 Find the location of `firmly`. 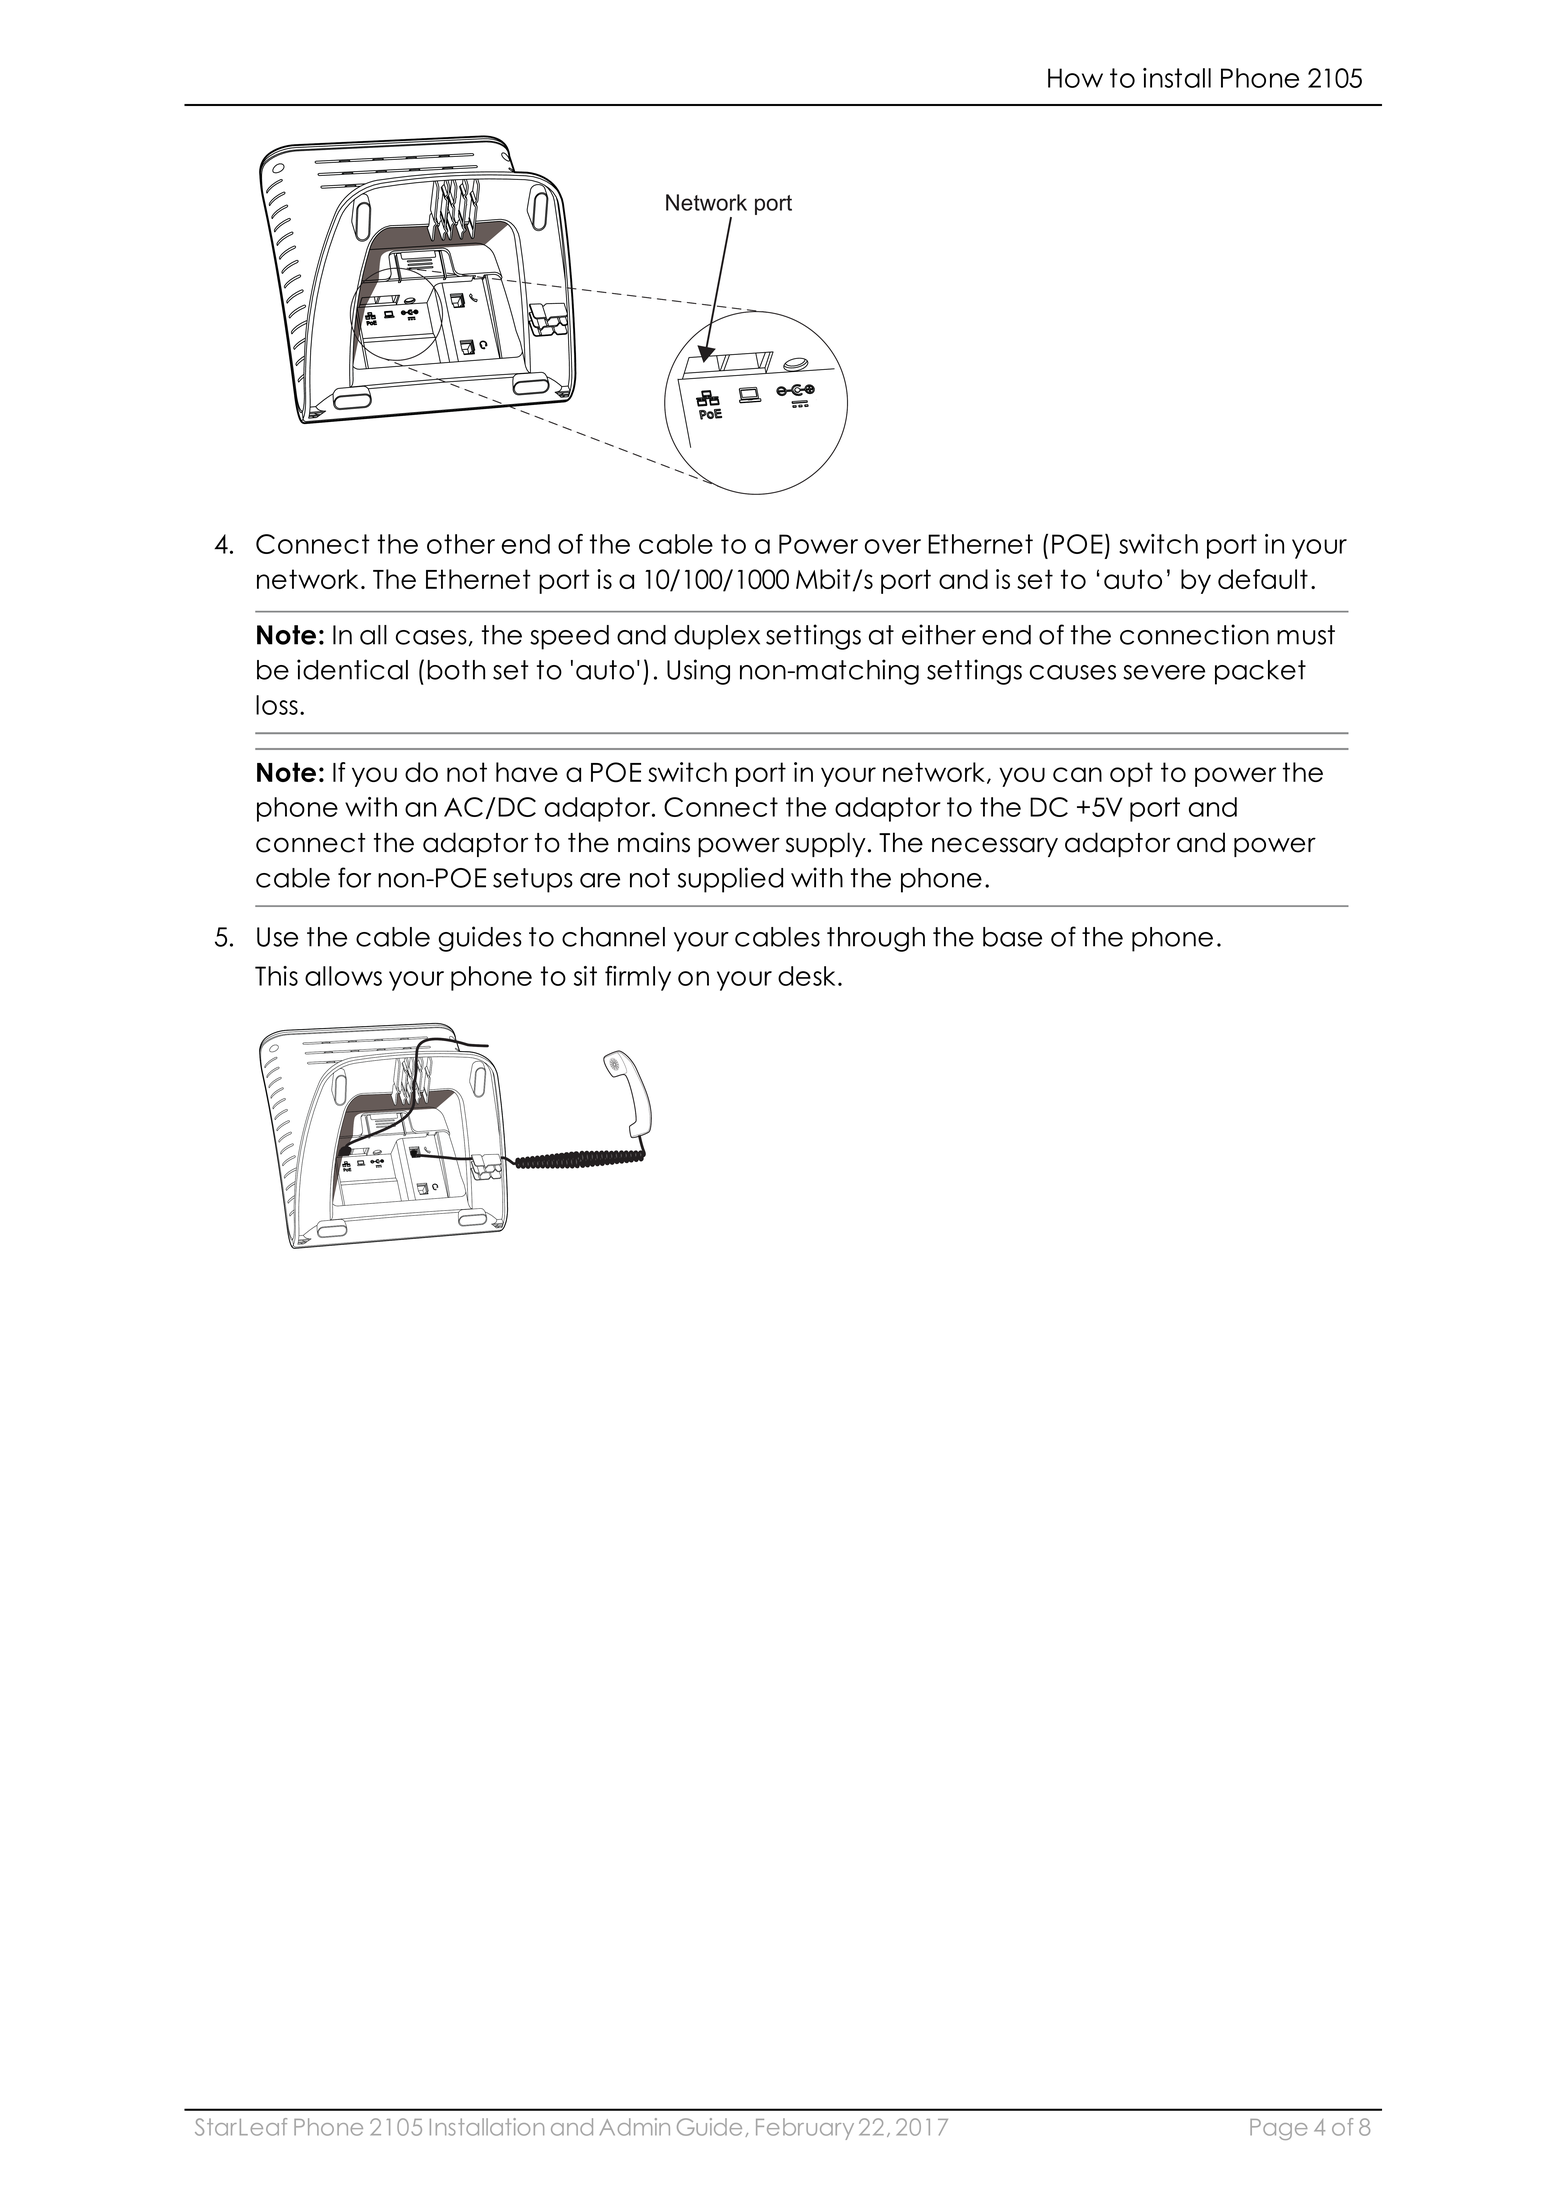

firmly is located at coordinates (638, 978).
